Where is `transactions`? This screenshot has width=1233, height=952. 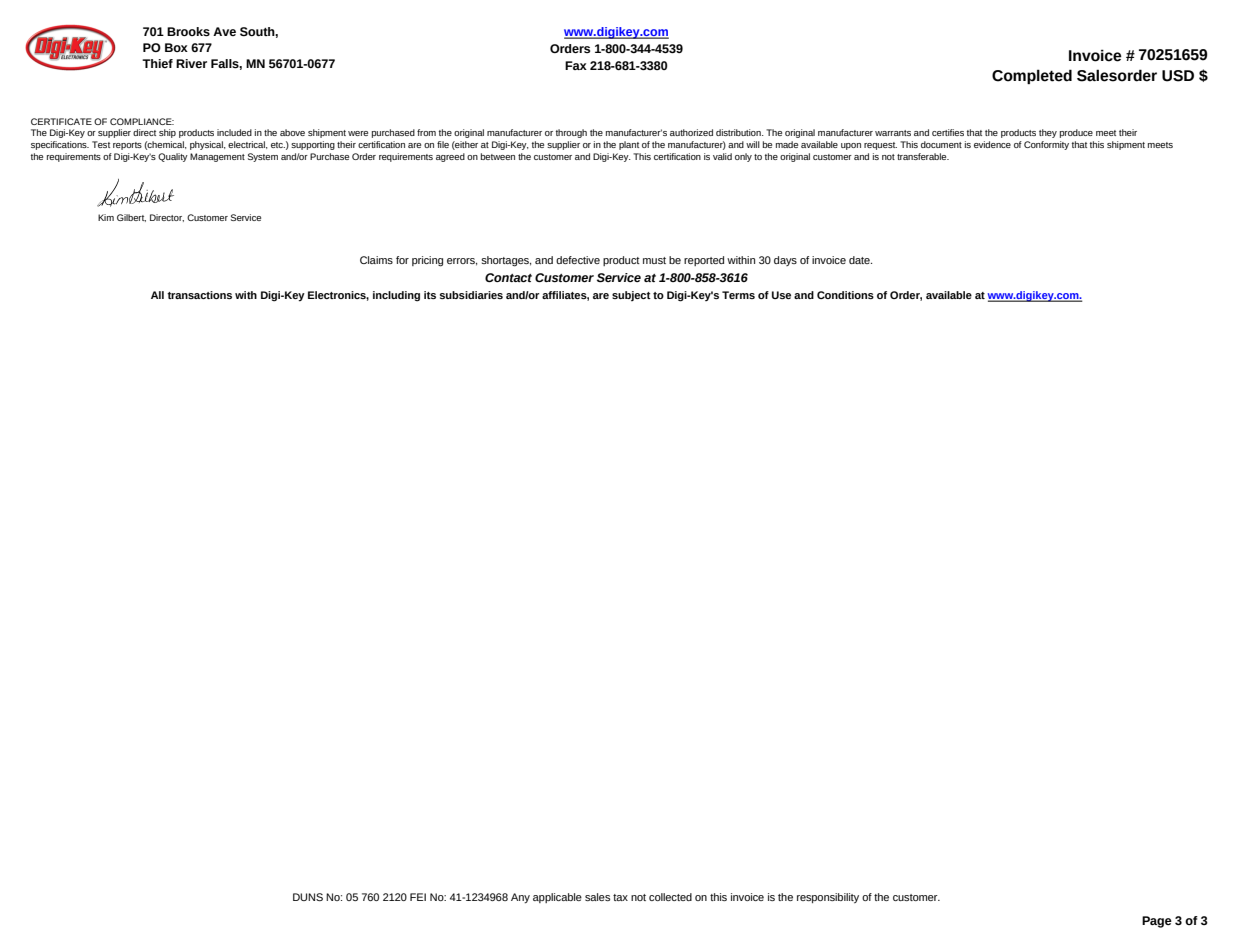
transactions is located at coordinates (199, 295).
